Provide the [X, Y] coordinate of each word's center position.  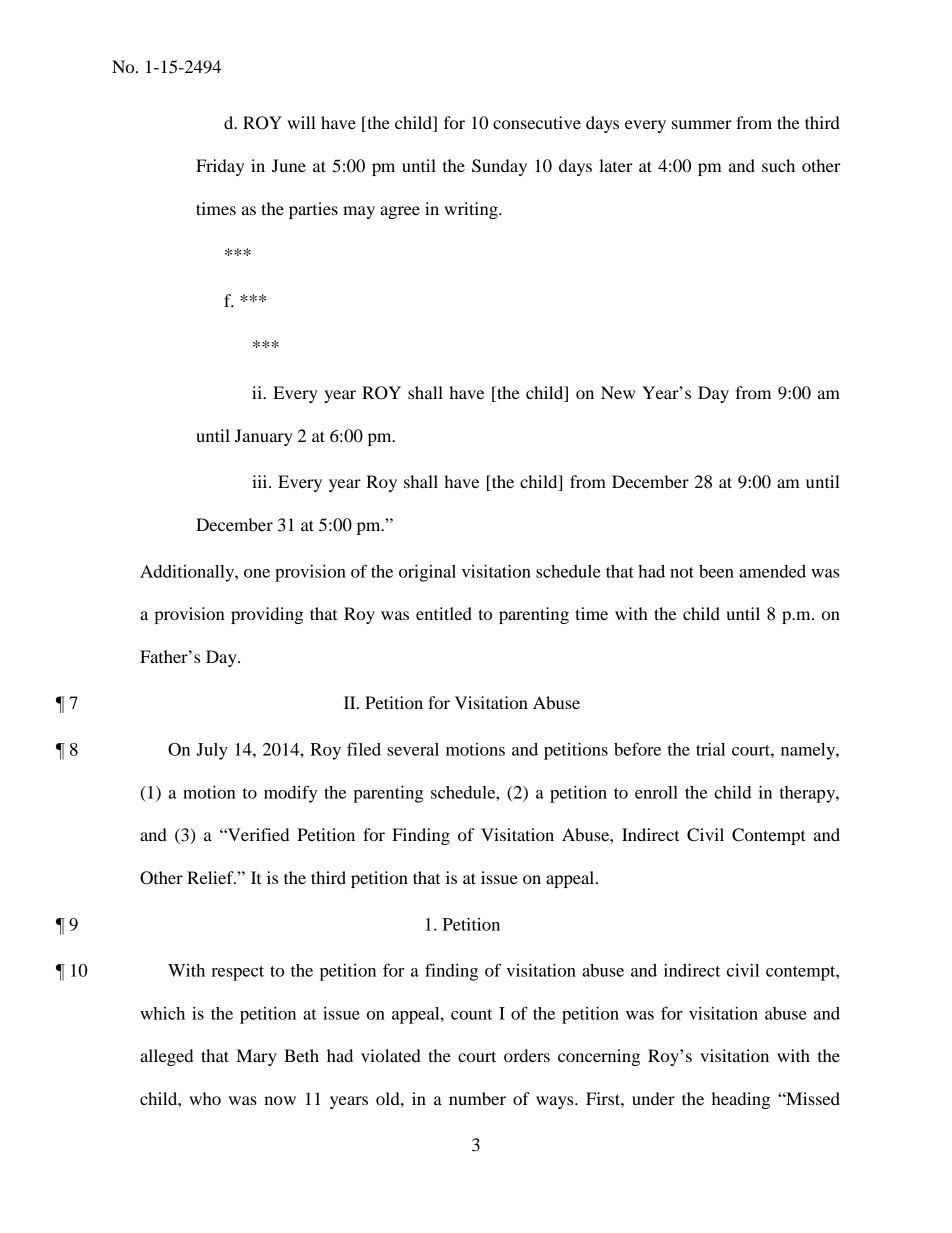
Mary [256, 1057]
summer [702, 124]
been [716, 571]
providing [267, 615]
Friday [220, 167]
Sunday [499, 167]
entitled [444, 613]
